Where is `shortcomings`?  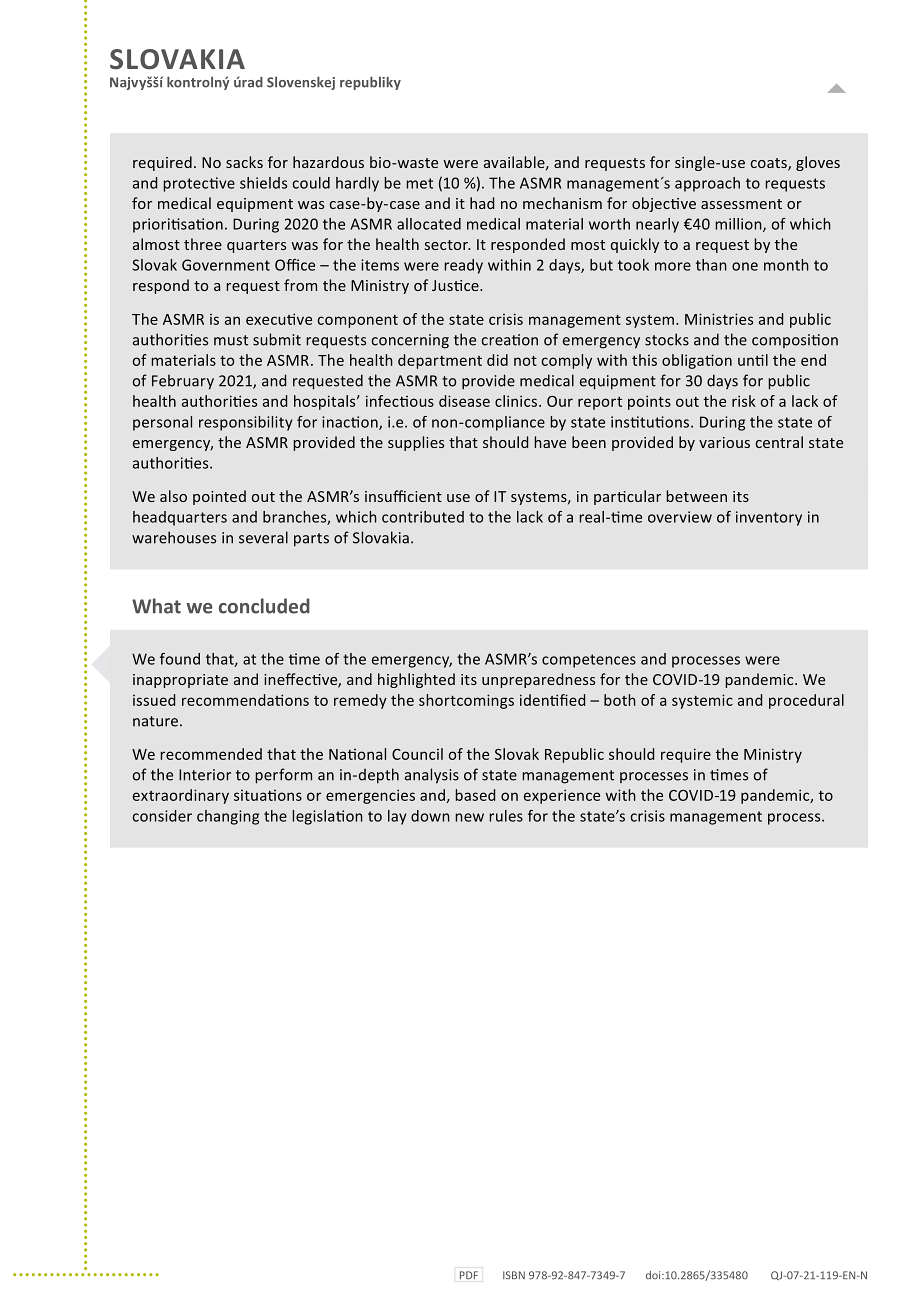
shortcomings is located at coordinates (466, 701).
